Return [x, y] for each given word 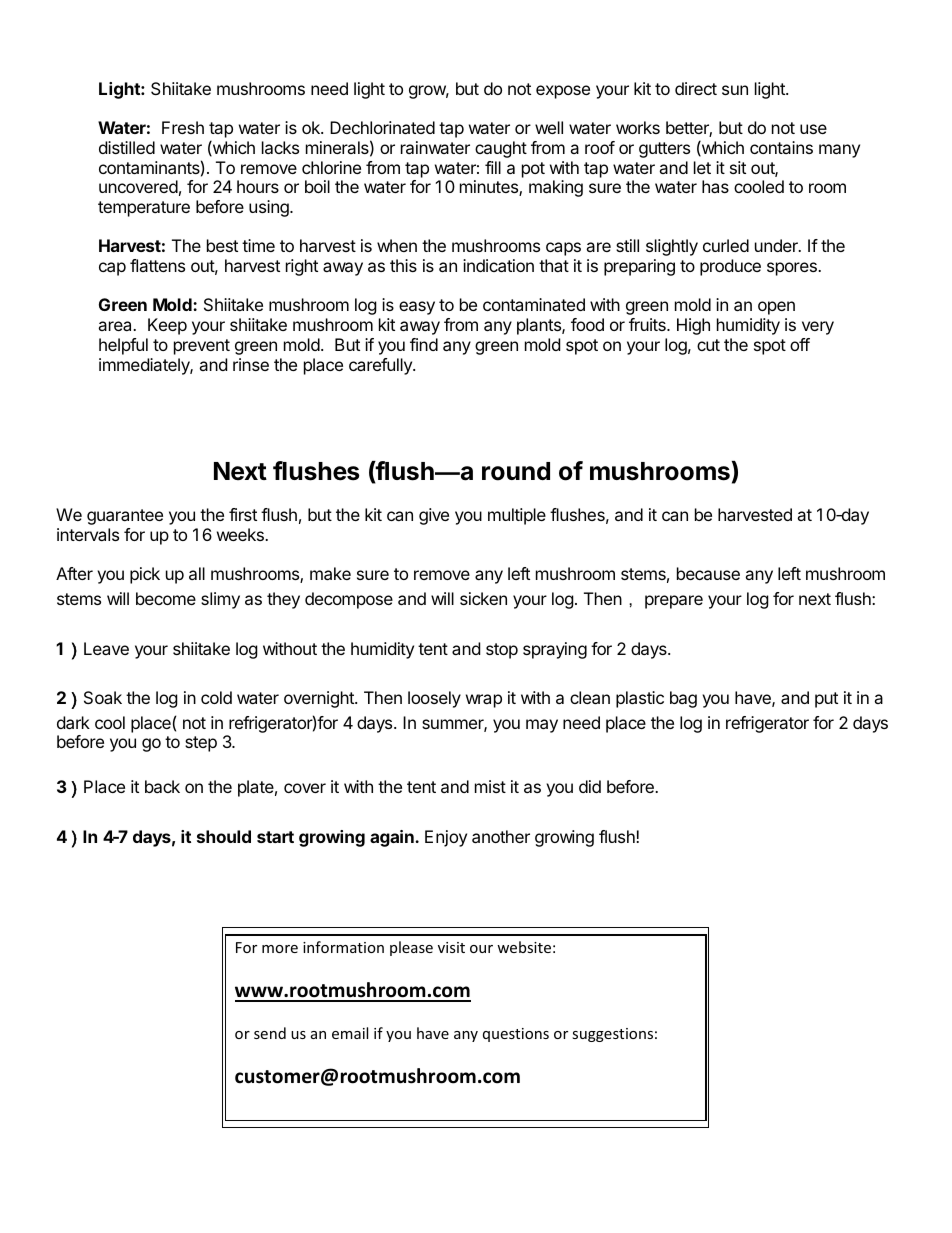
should [224, 836]
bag [683, 699]
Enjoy [446, 838]
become [166, 598]
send [270, 1033]
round [516, 471]
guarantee [125, 517]
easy [417, 308]
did [590, 786]
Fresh [183, 127]
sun [735, 90]
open [776, 308]
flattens [157, 265]
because [708, 573]
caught [501, 149]
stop [502, 651]
